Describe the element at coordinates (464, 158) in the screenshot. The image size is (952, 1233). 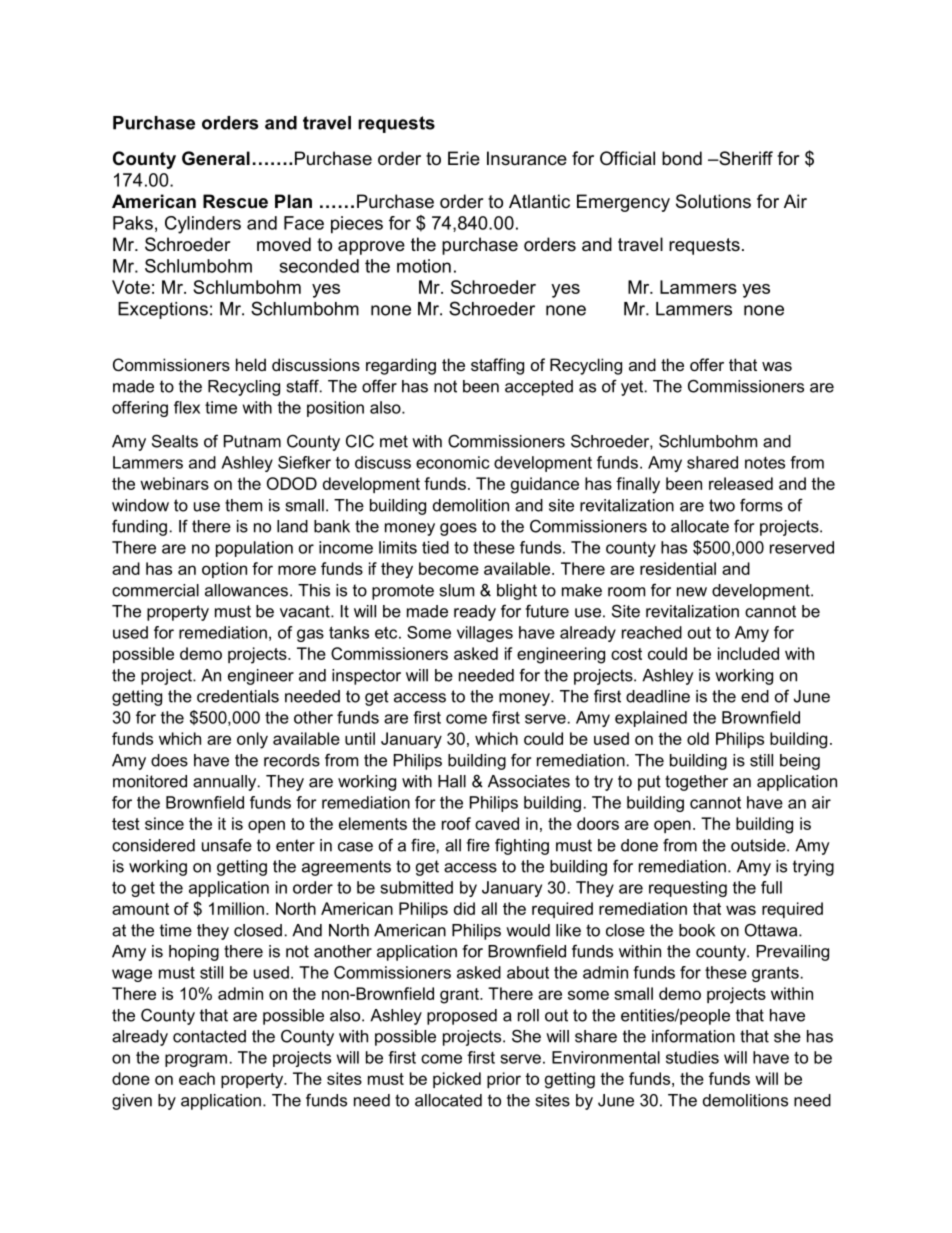
I see `Erie` at that location.
